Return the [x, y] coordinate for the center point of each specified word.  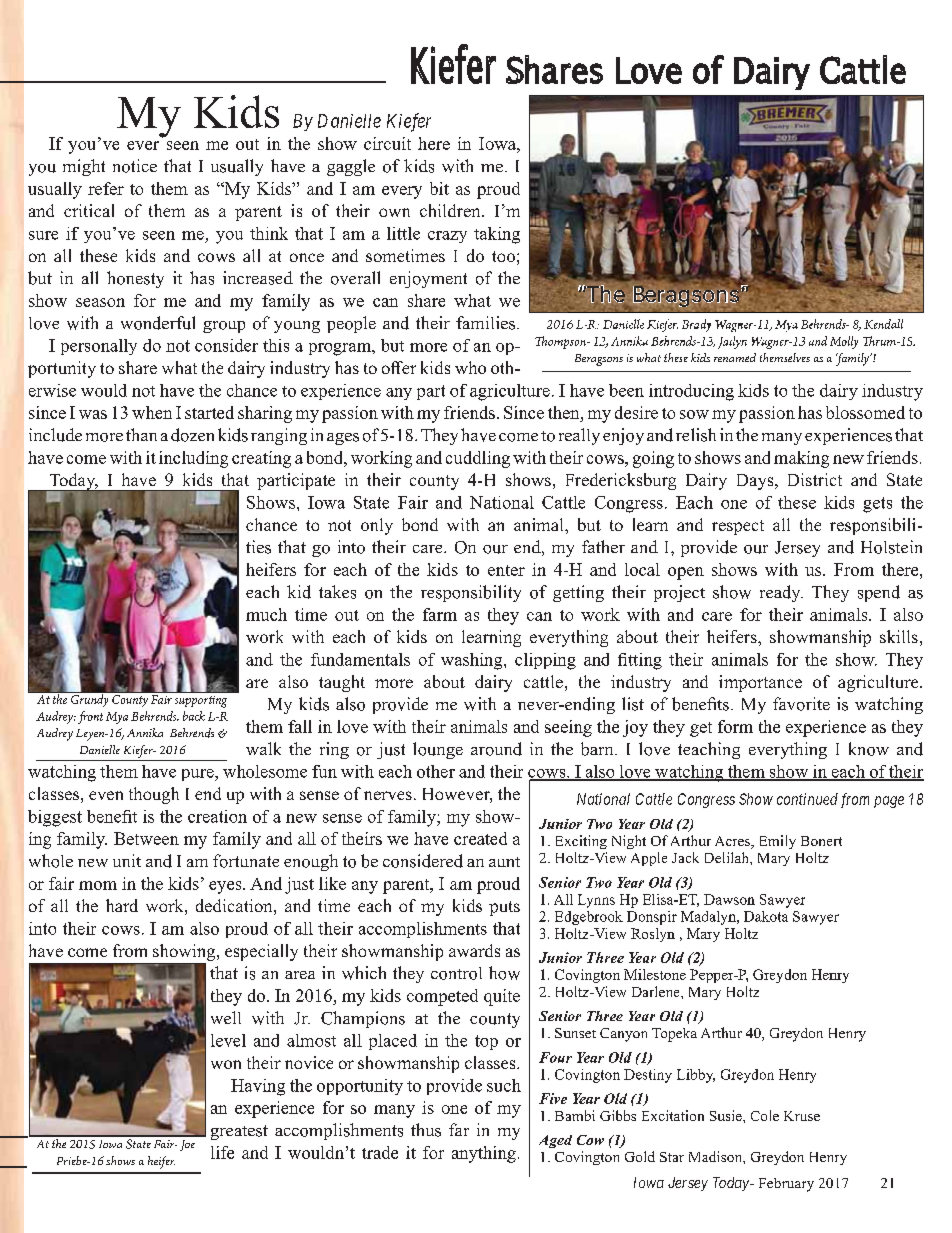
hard [122, 905]
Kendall [883, 324]
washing [473, 661]
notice [135, 166]
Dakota [766, 916]
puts [504, 908]
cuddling [478, 459]
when [152, 412]
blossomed [865, 412]
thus [426, 1130]
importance [760, 683]
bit [439, 188]
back [194, 716]
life [222, 1152]
